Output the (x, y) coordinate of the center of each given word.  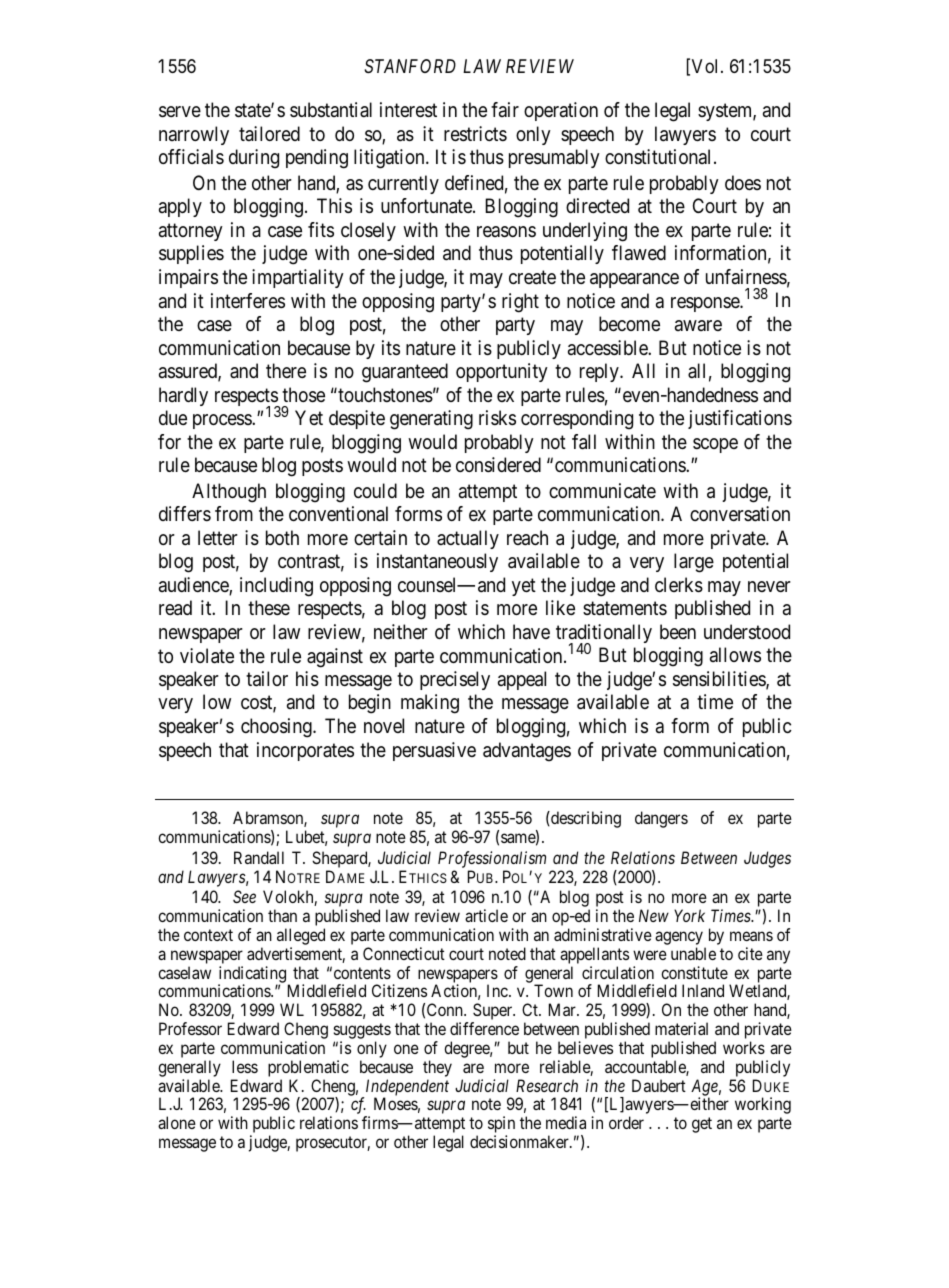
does (743, 183)
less (245, 1066)
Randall (259, 857)
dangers (661, 819)
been (678, 632)
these (269, 608)
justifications (740, 419)
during (254, 159)
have (531, 631)
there (286, 370)
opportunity (502, 372)
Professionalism (492, 859)
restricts (475, 134)
